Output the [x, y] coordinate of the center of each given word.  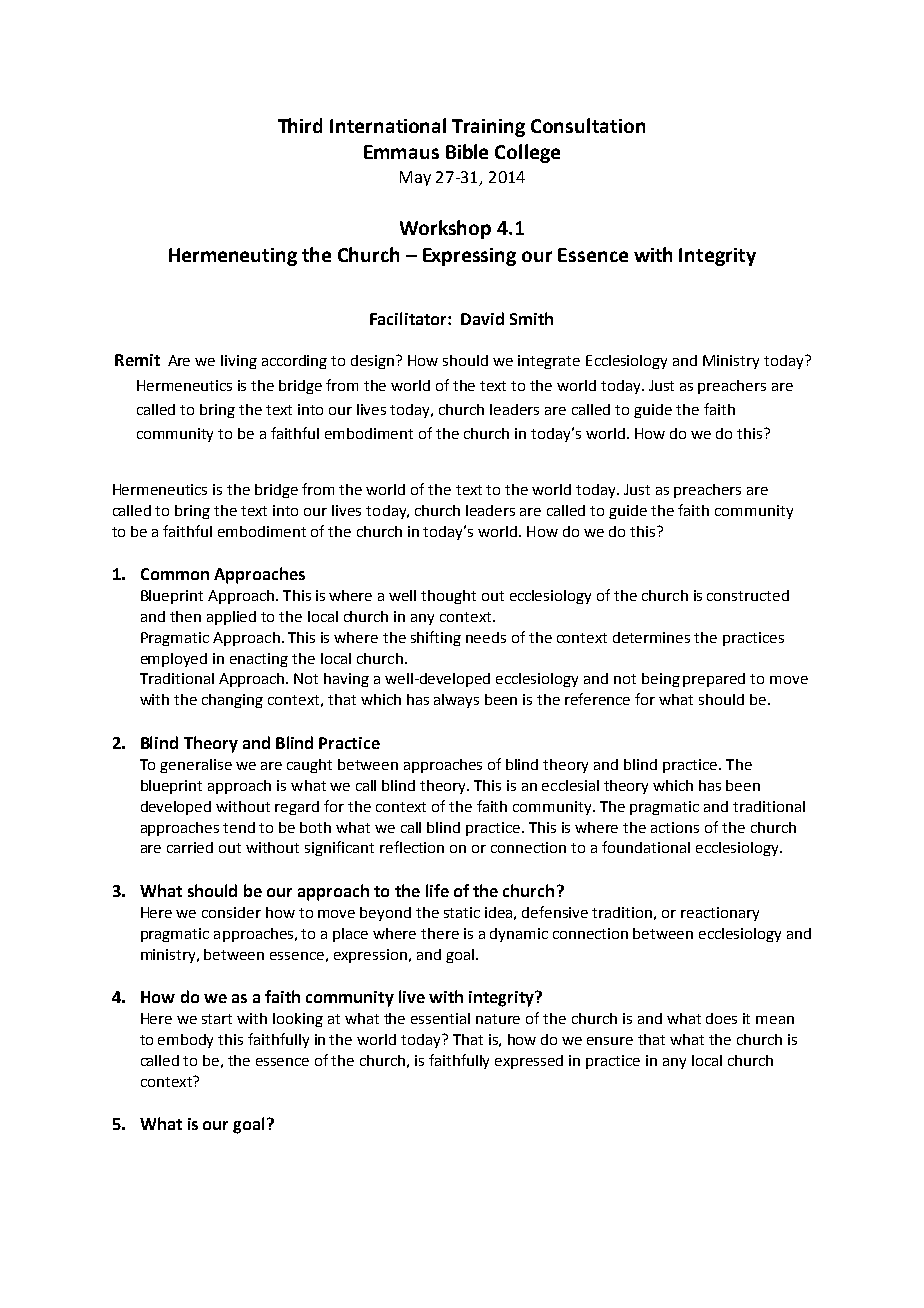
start [217, 1019]
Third [300, 125]
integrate [549, 362]
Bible [467, 151]
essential [440, 1018]
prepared [714, 680]
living [239, 362]
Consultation [588, 125]
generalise [196, 766]
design [374, 362]
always [456, 701]
